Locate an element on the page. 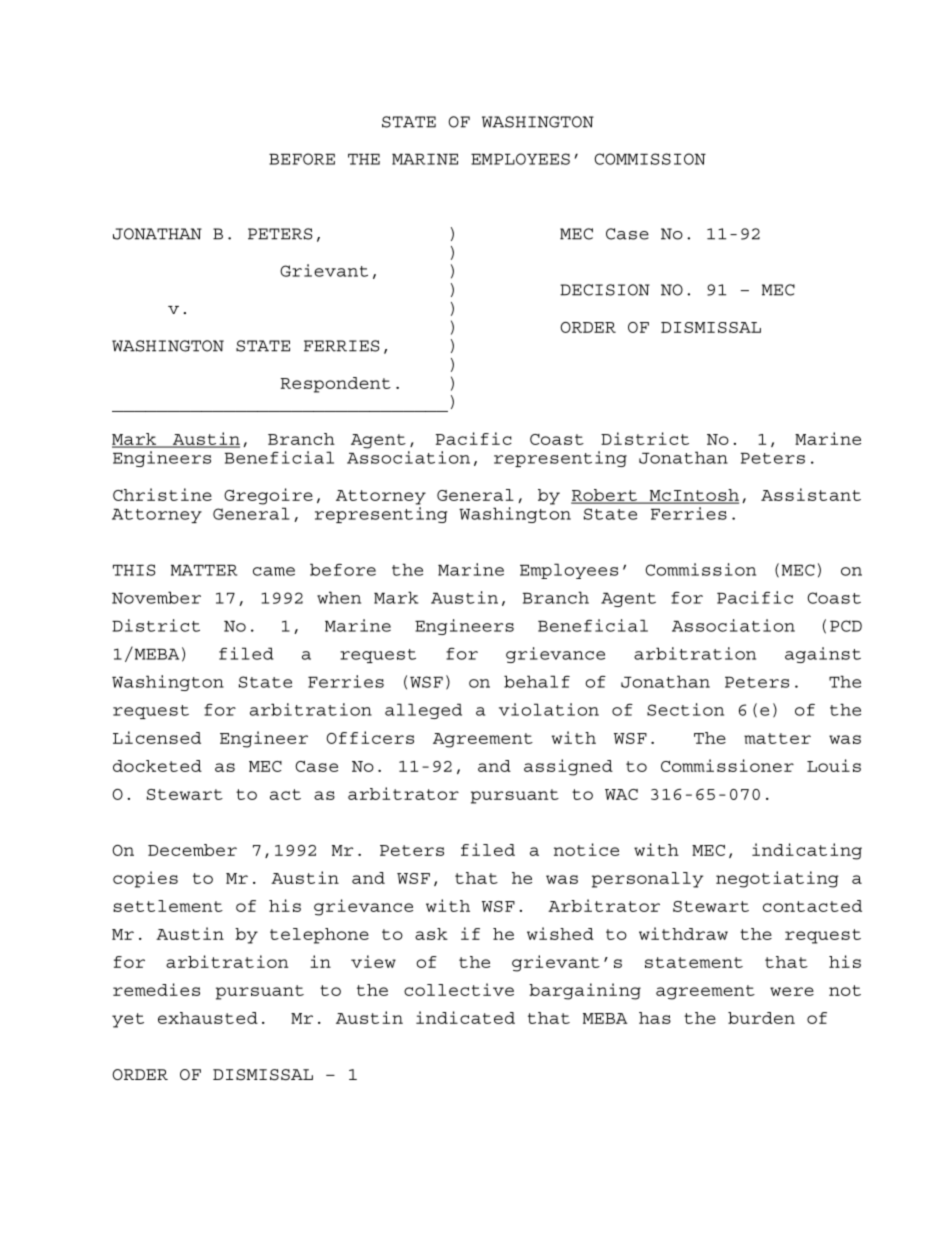 This image has width=952, height=1233. DECISION is located at coordinates (605, 290).
